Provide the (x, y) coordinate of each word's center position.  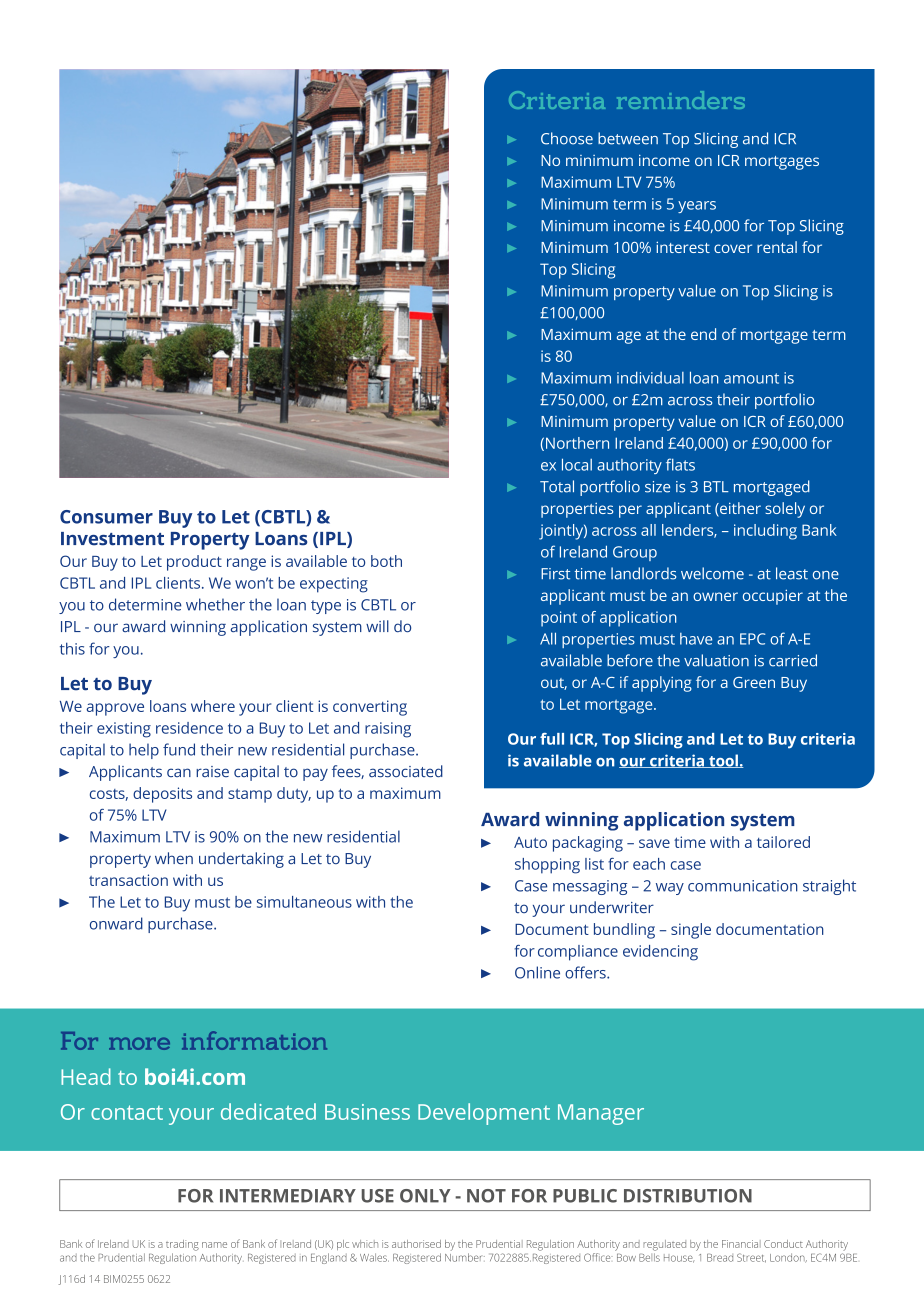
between (628, 138)
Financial (741, 1244)
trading (182, 1245)
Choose (567, 138)
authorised (416, 1244)
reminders (681, 100)
